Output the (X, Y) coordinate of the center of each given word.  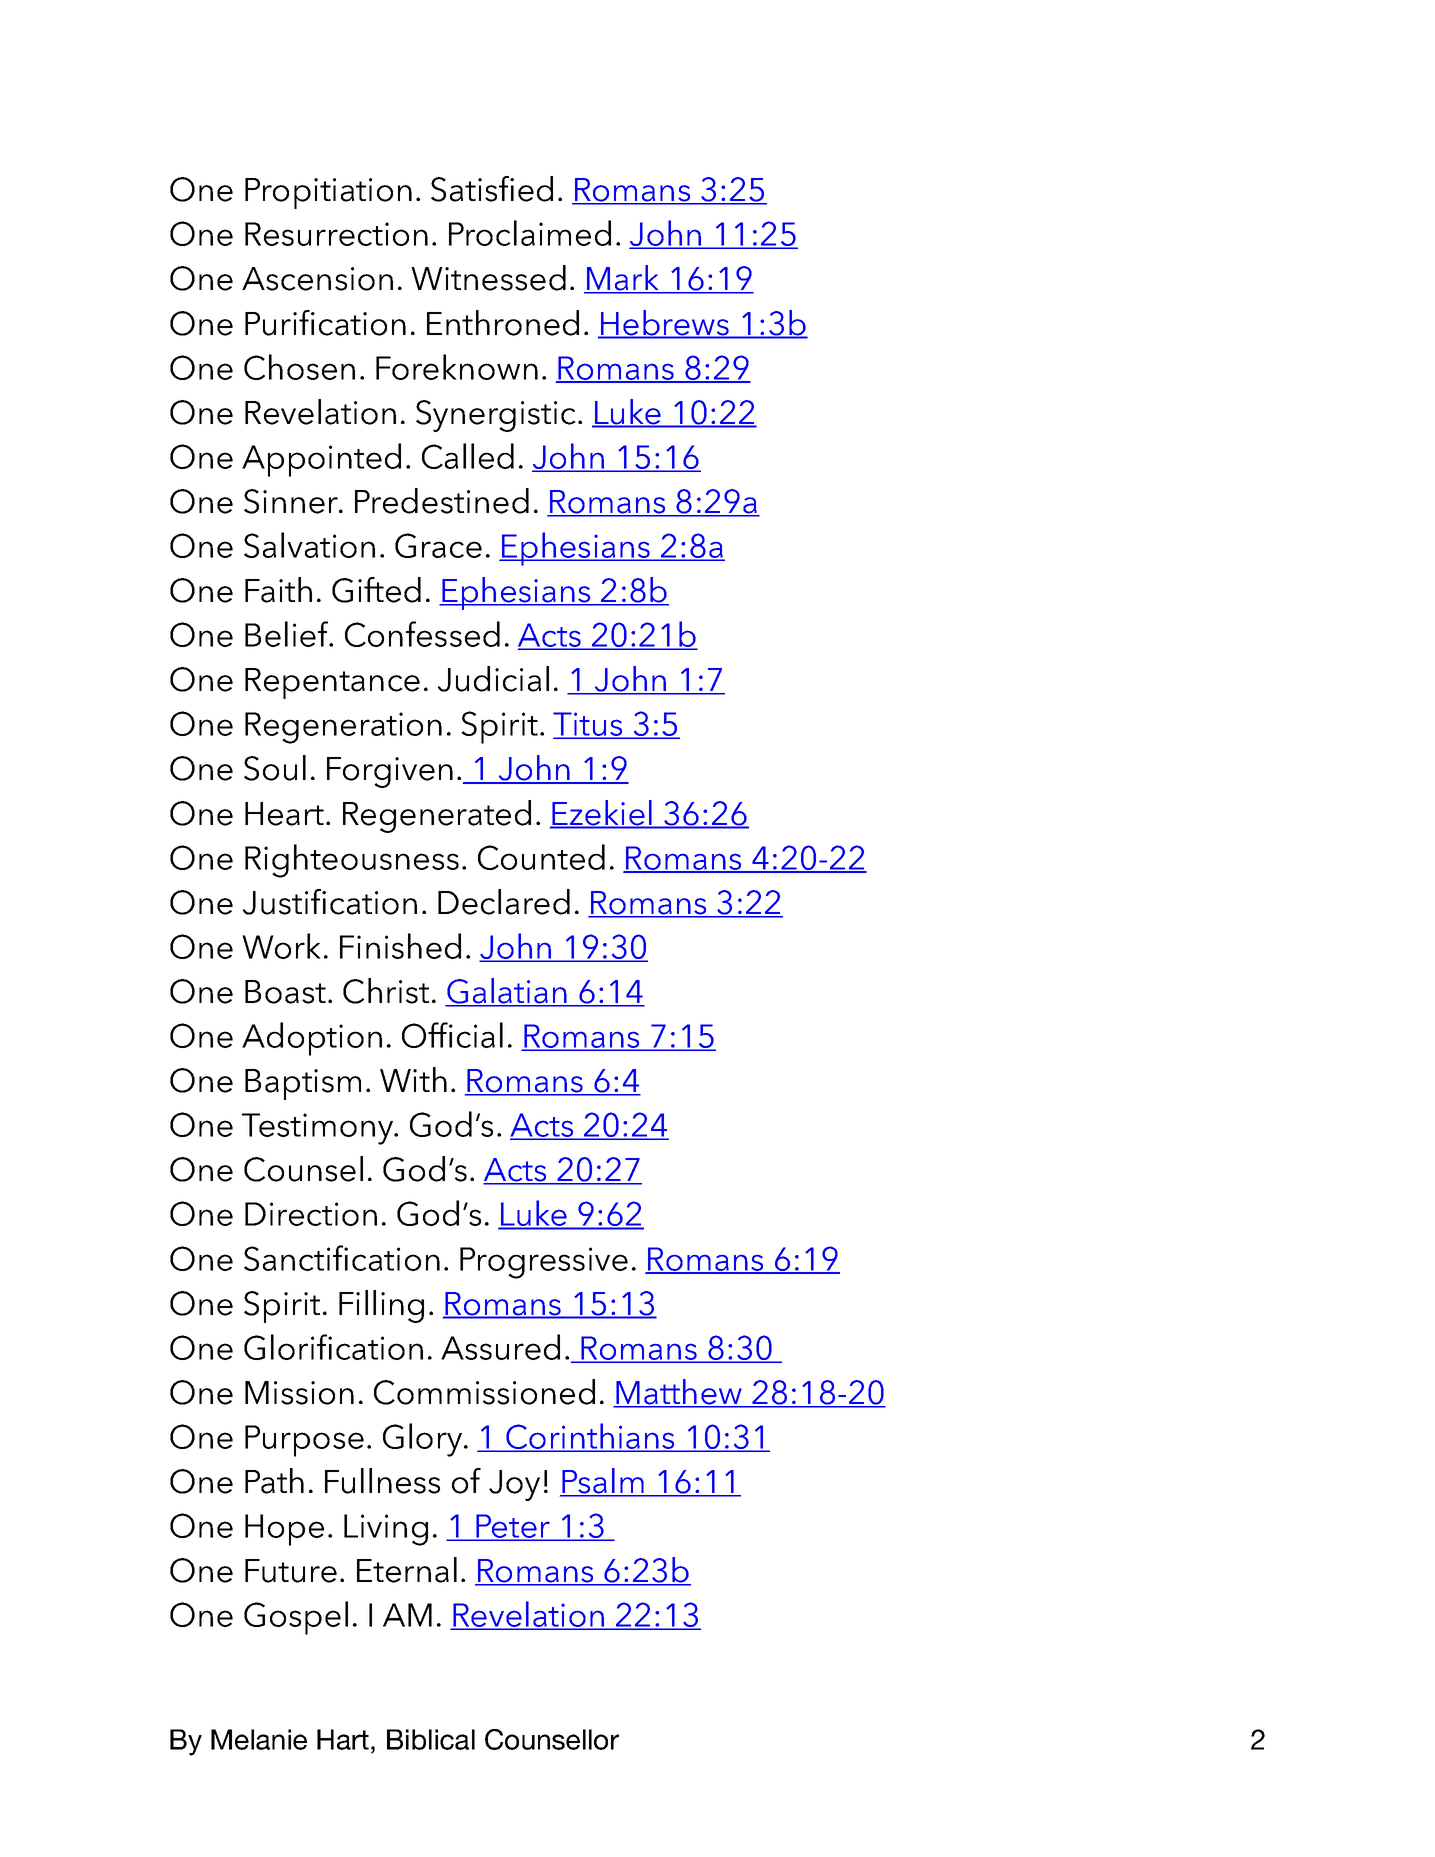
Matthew (679, 1393)
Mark (623, 279)
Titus (589, 725)
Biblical (431, 1739)
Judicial (493, 679)
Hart (343, 1739)
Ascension (317, 279)
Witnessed (488, 278)
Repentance (332, 683)
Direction (311, 1214)
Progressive (544, 1263)
